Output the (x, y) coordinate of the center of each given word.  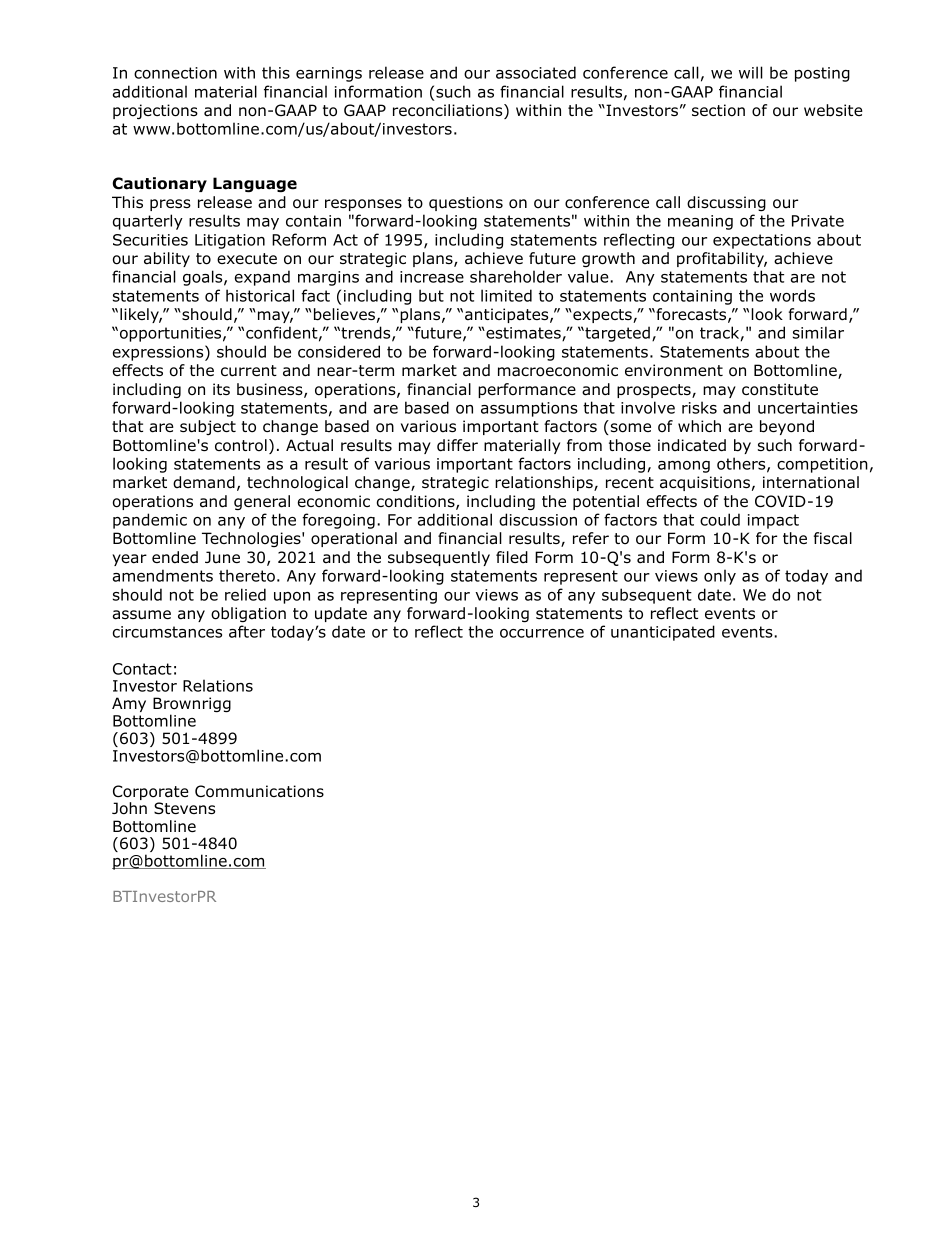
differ (457, 445)
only (720, 577)
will (751, 72)
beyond (787, 427)
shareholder (516, 276)
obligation (248, 614)
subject (208, 427)
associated (536, 72)
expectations (762, 241)
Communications (259, 791)
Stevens (184, 808)
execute (247, 259)
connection (175, 73)
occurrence (542, 633)
